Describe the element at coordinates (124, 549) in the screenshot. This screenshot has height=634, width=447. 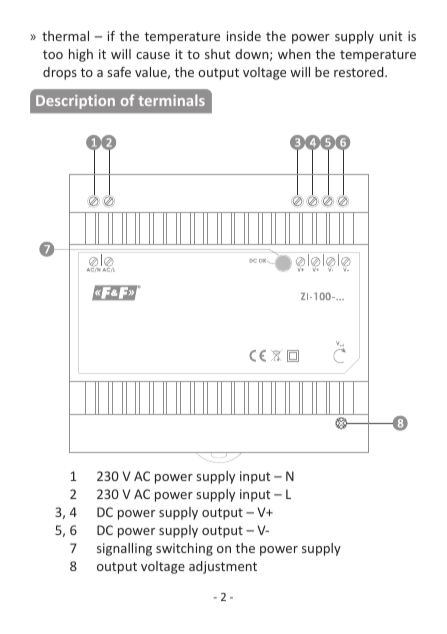
I see `signalling` at that location.
